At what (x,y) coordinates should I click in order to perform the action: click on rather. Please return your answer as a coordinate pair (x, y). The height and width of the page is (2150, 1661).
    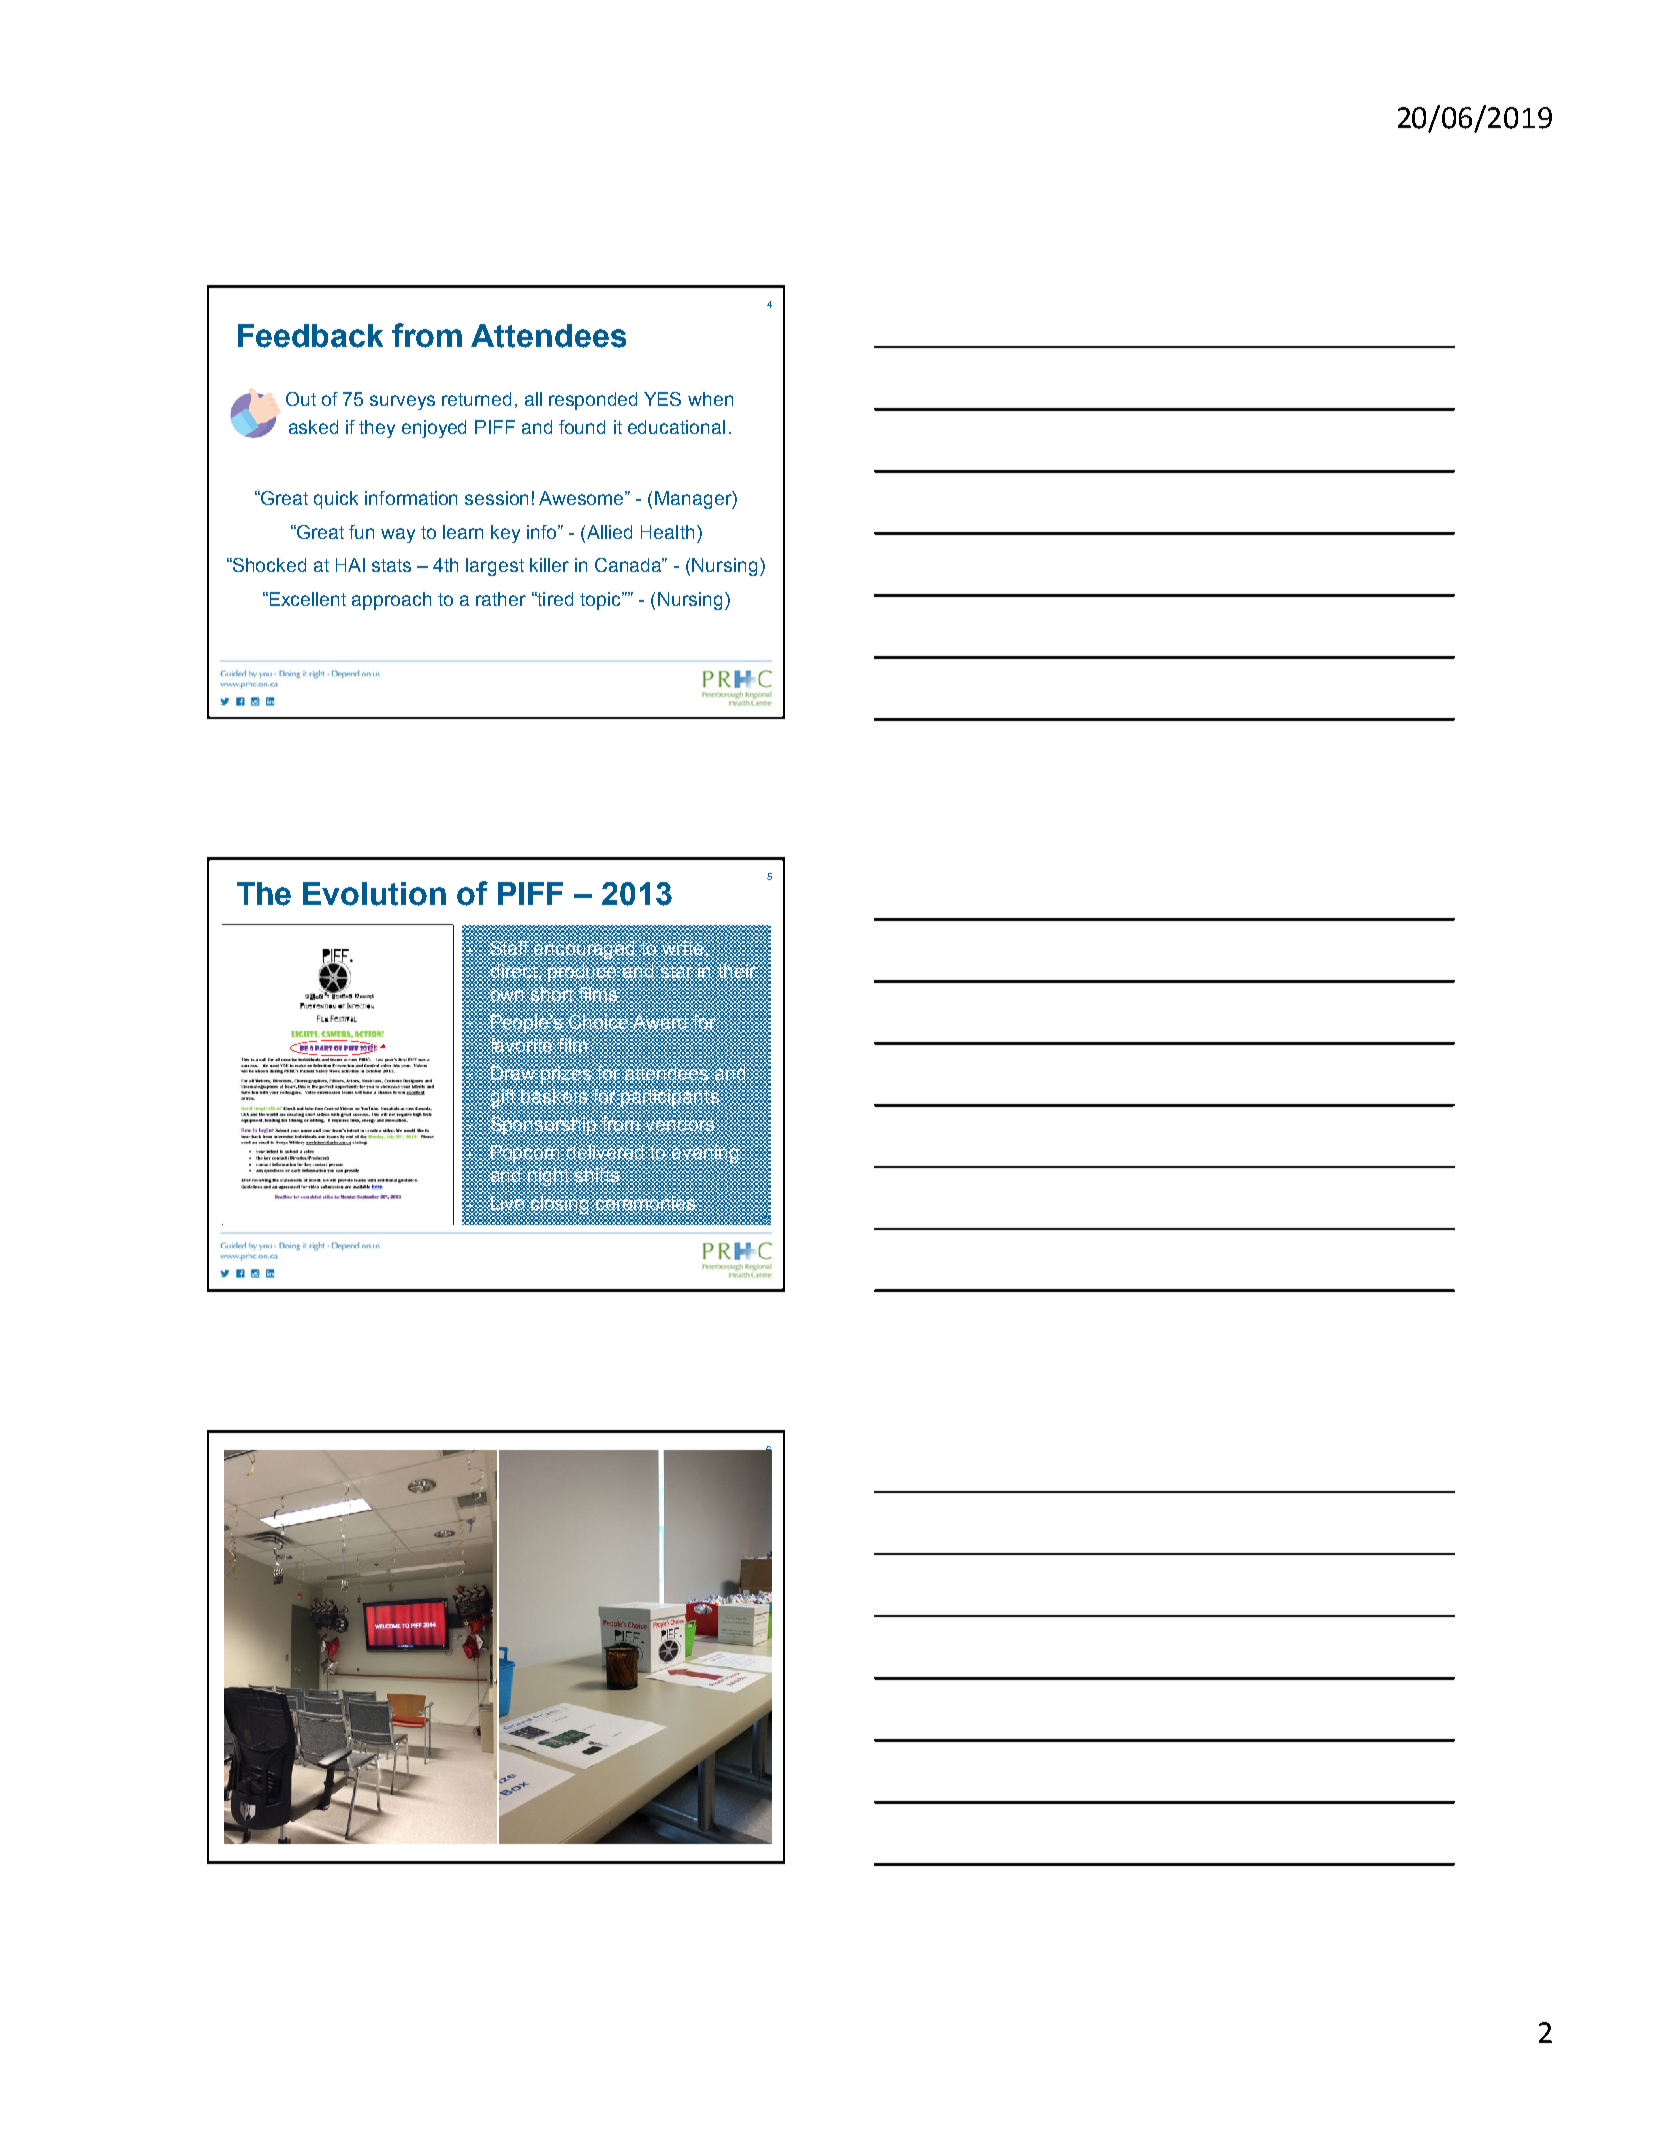
    Looking at the image, I should click on (501, 599).
